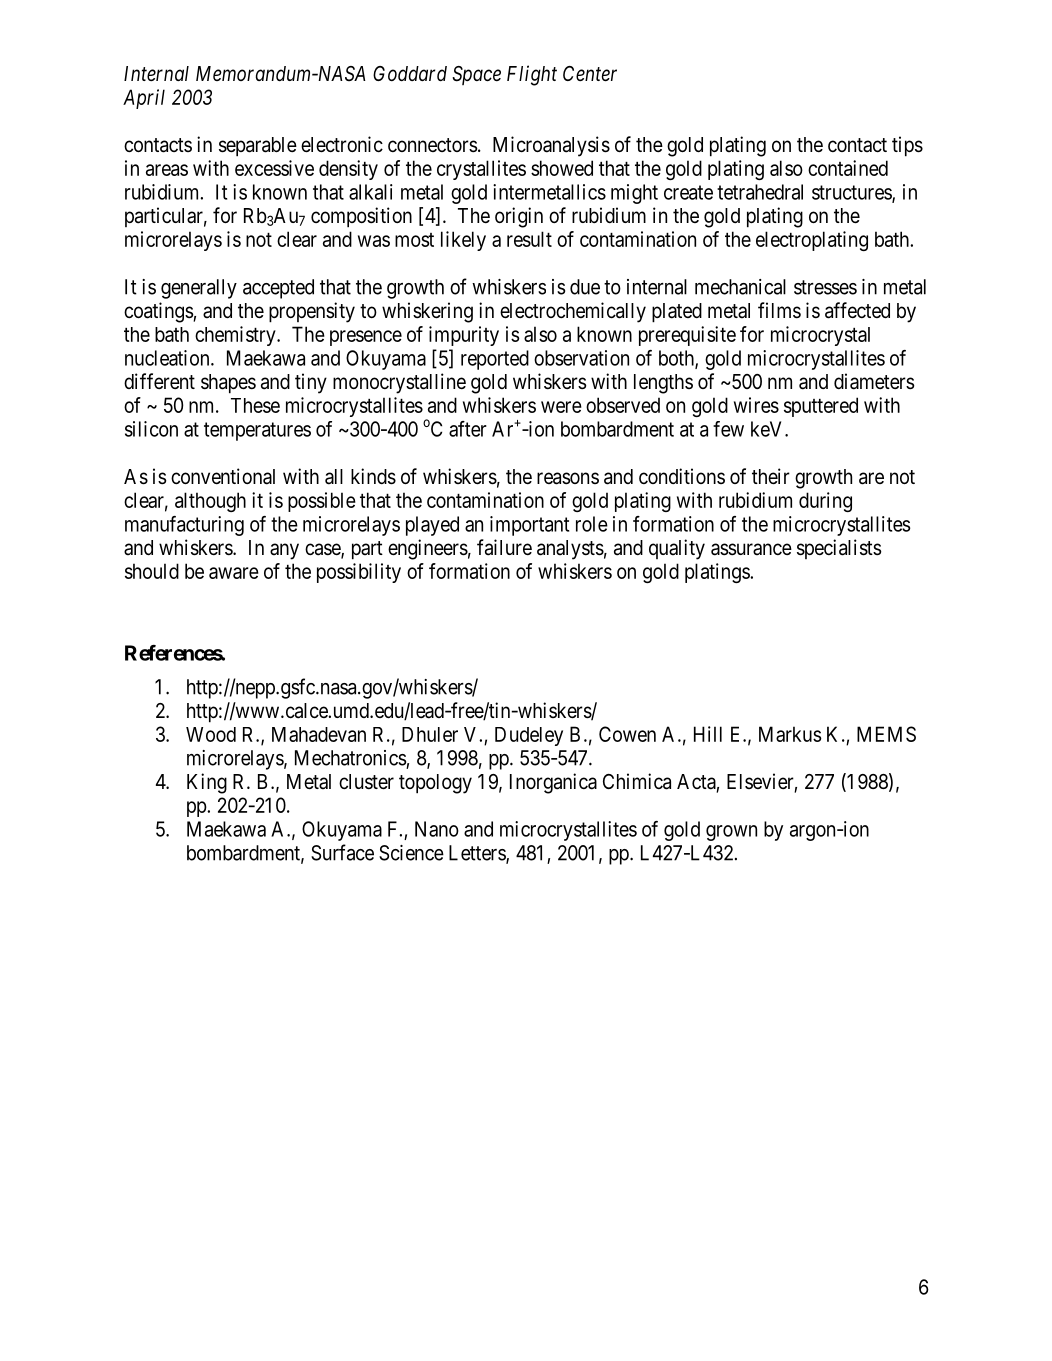 The image size is (1052, 1361). What do you see at coordinates (627, 734) in the image?
I see `Cowen` at bounding box center [627, 734].
